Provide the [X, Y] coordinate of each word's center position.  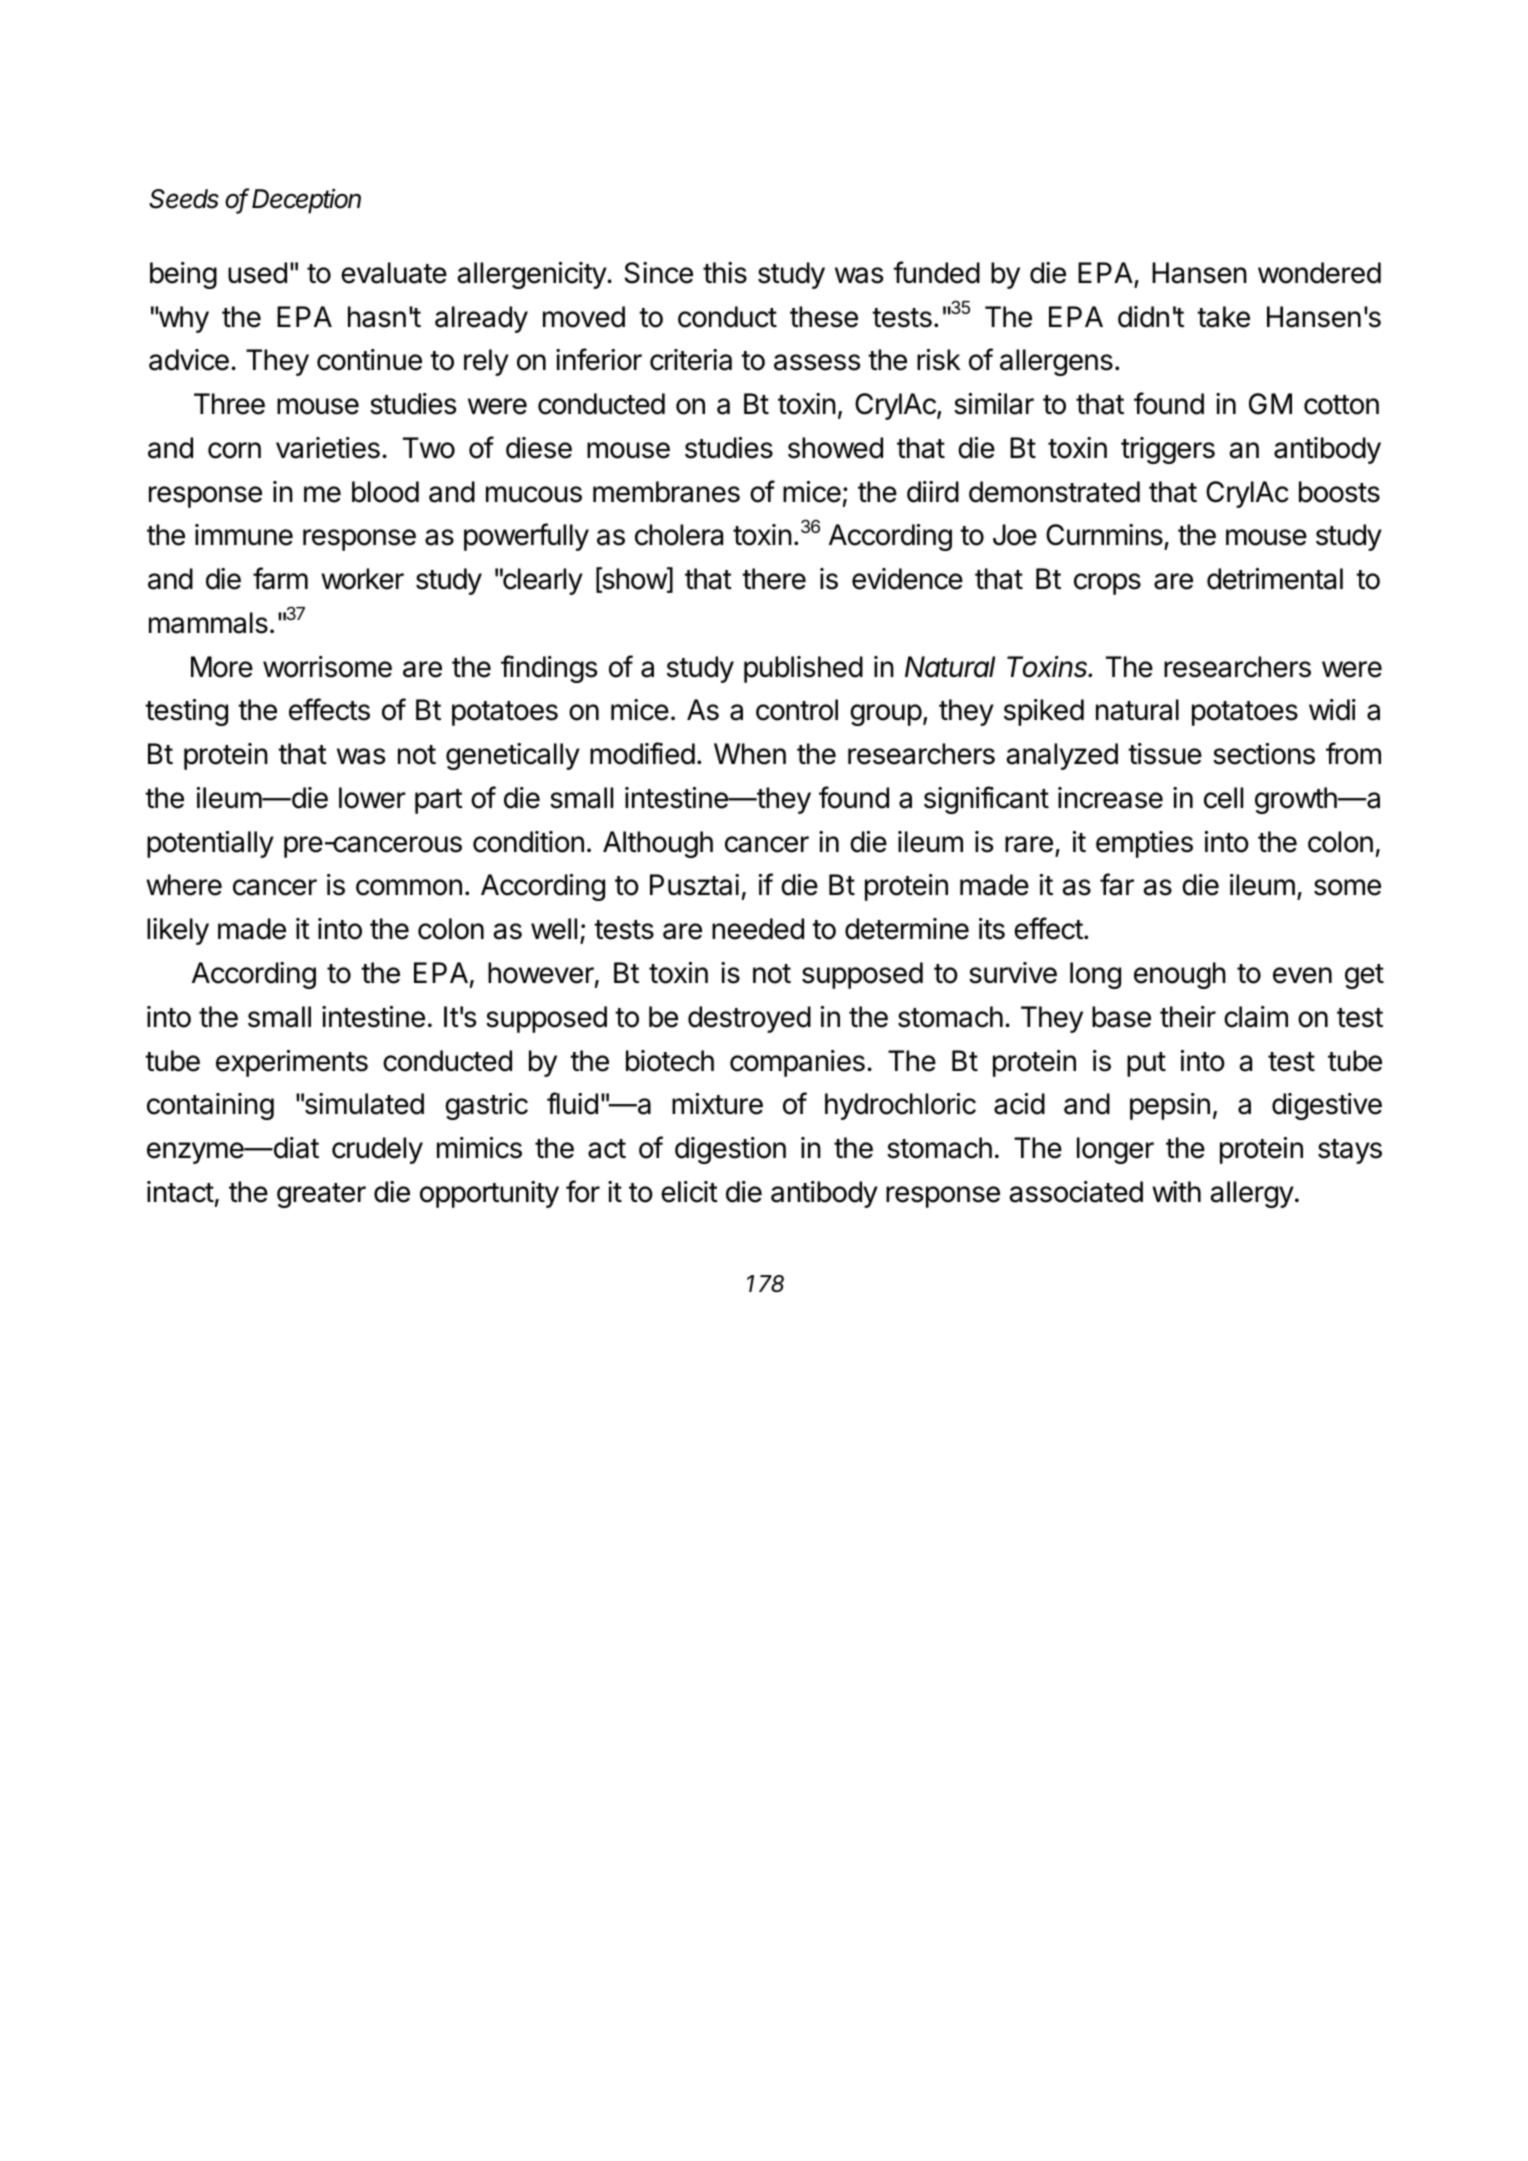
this [725, 273]
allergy [1252, 1194]
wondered [1319, 273]
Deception [306, 201]
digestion [730, 1150]
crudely [377, 1150]
